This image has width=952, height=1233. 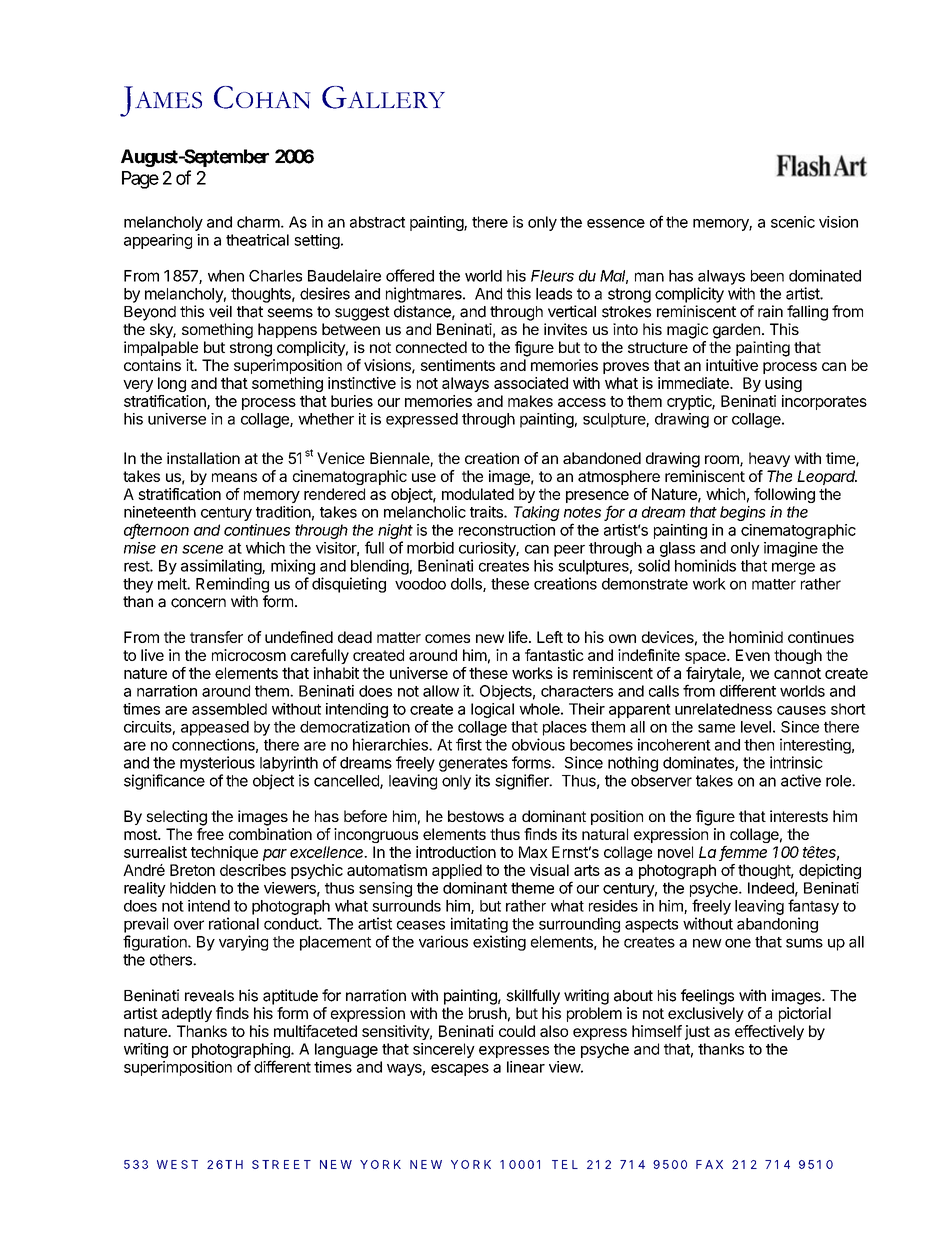 I want to click on adeptly, so click(x=187, y=1014).
